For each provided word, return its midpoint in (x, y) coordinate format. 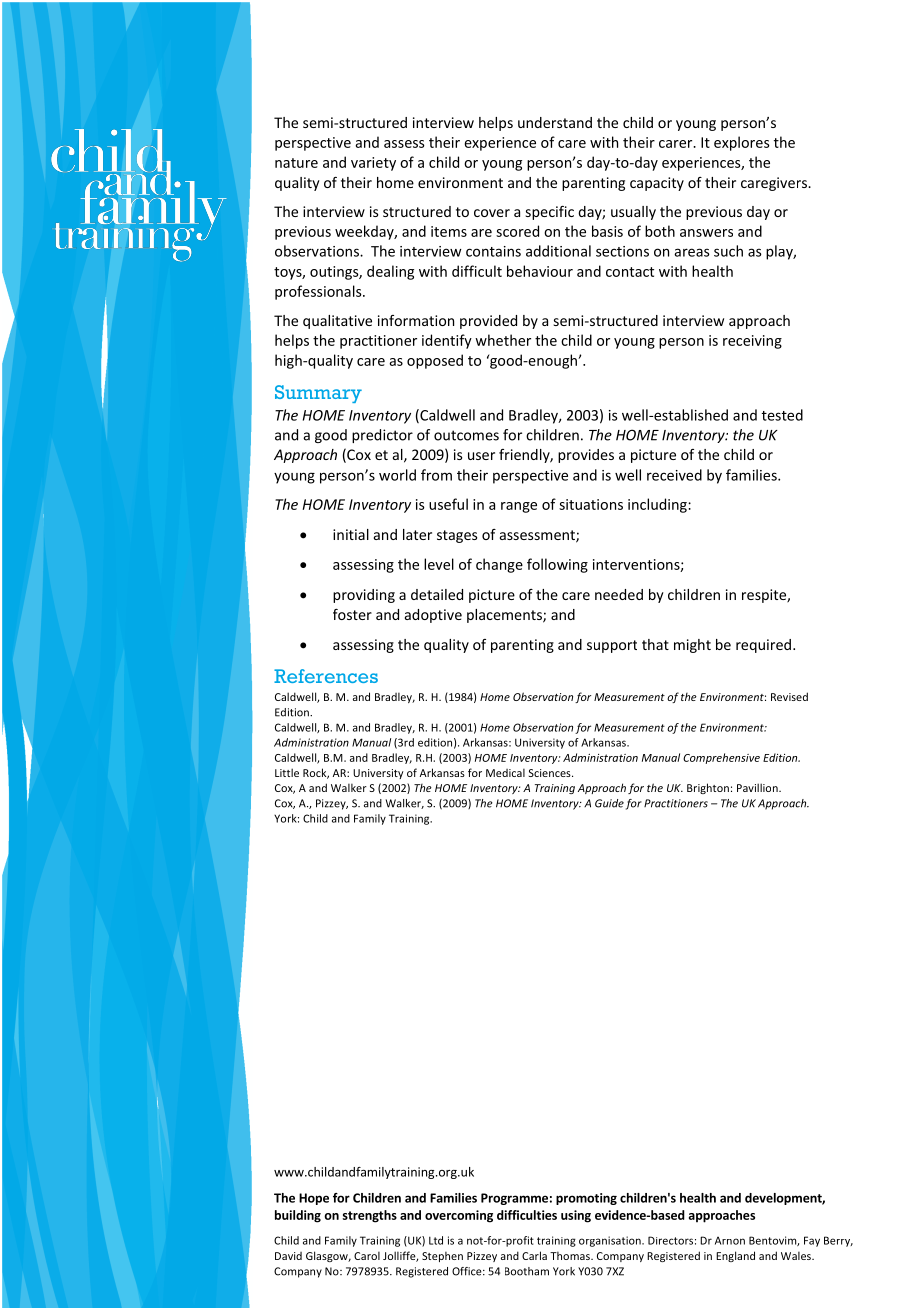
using (576, 1216)
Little (287, 772)
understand (555, 122)
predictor (382, 436)
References (326, 676)
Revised (789, 696)
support (612, 646)
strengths (369, 1216)
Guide (609, 803)
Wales (797, 1255)
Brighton (708, 788)
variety (373, 164)
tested (782, 415)
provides (586, 456)
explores (742, 143)
